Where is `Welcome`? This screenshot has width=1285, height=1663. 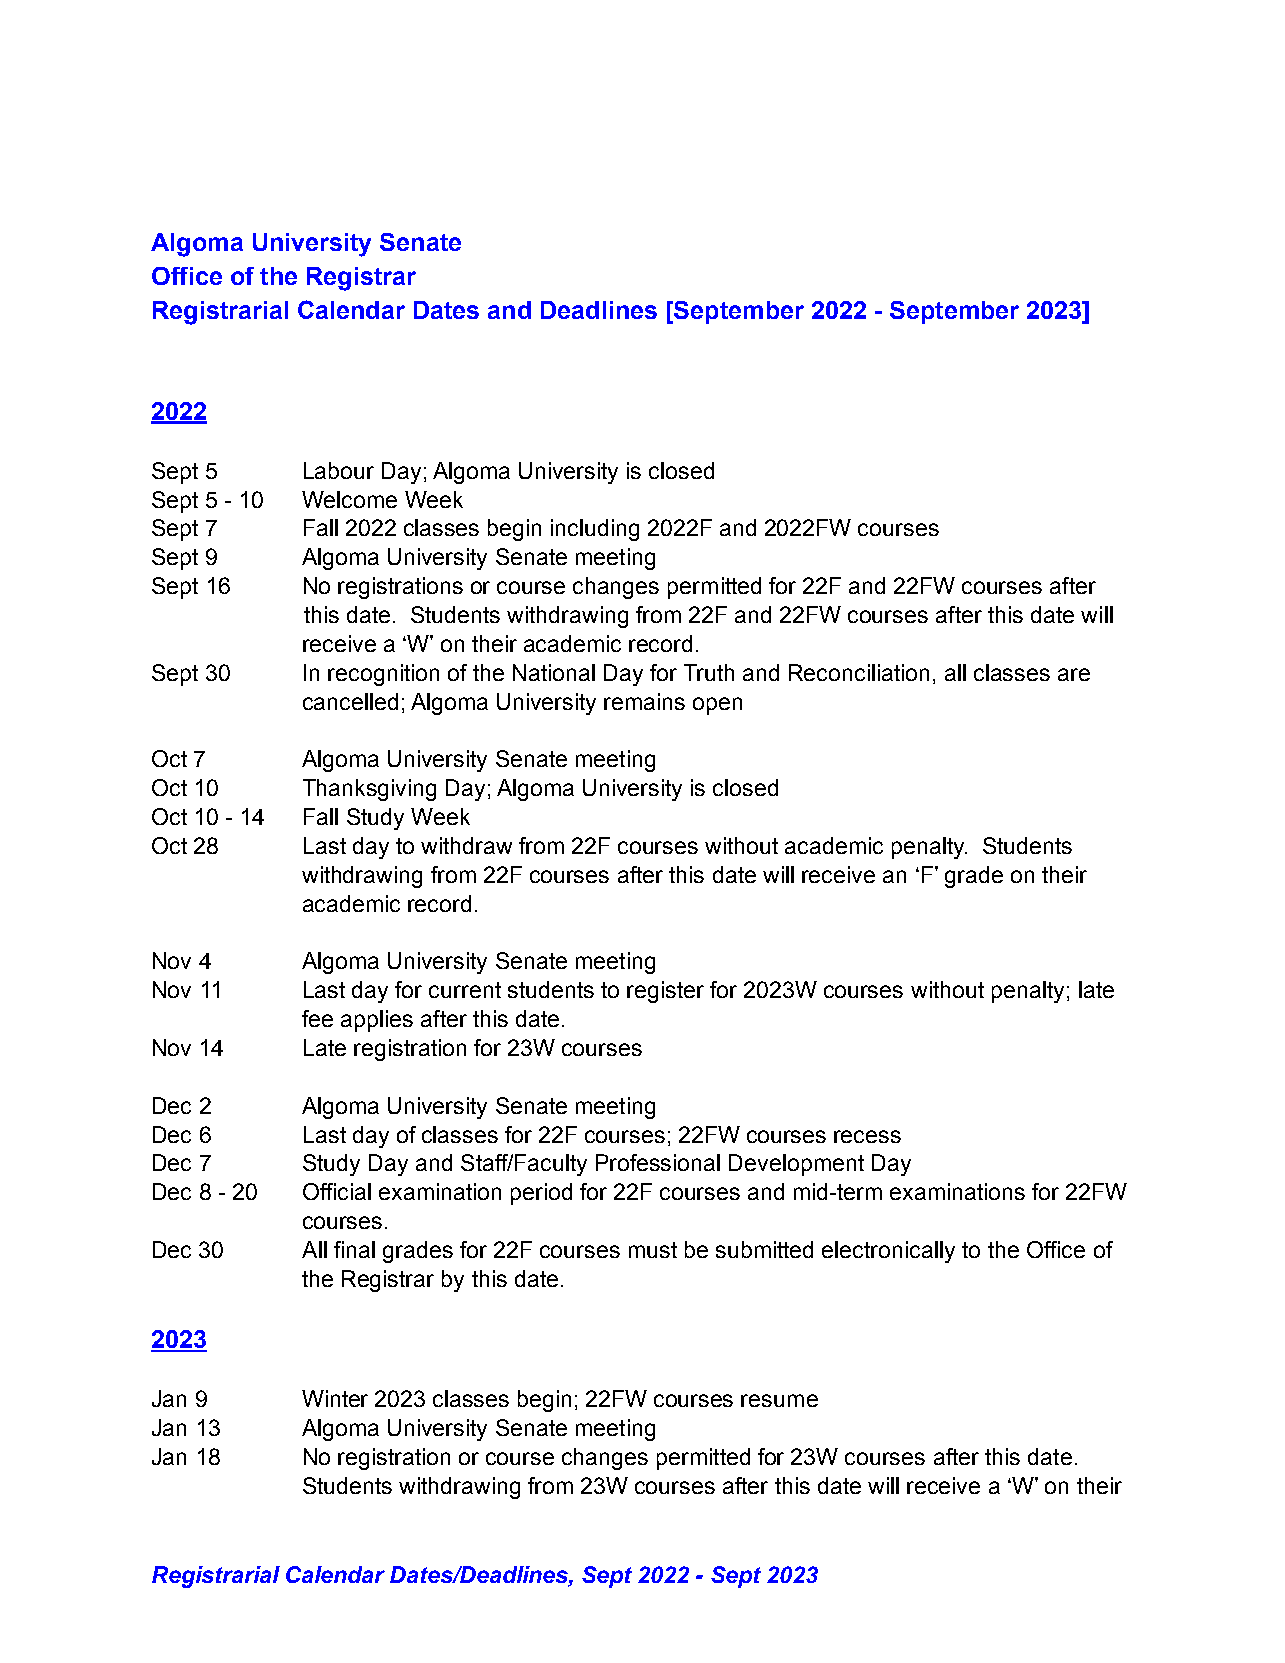 Welcome is located at coordinates (349, 499).
